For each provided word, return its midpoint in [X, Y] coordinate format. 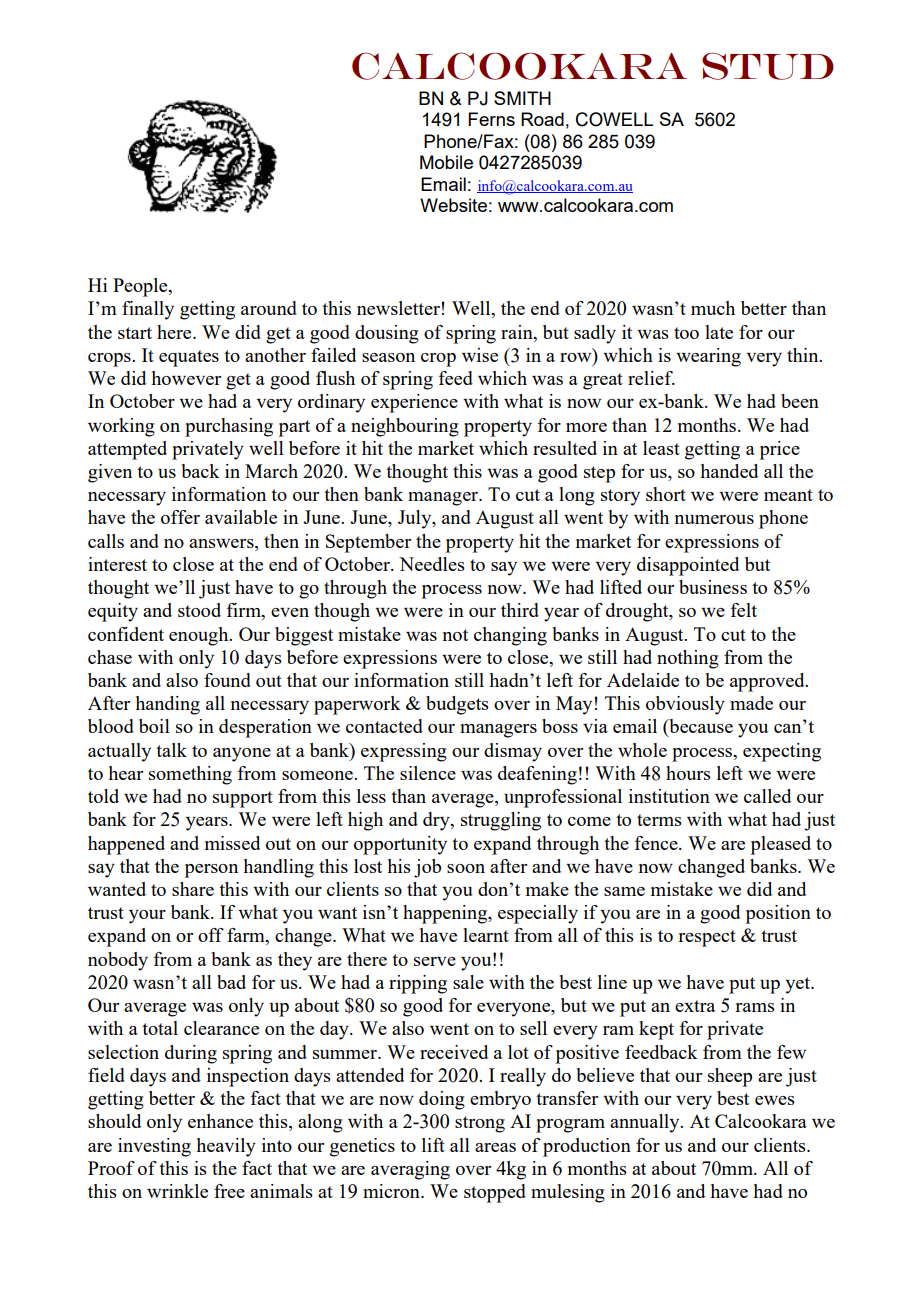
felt [744, 610]
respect [707, 938]
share [193, 889]
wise [480, 355]
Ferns [491, 119]
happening [446, 914]
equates [189, 358]
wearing [708, 357]
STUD [768, 66]
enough [200, 636]
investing [154, 1147]
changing [510, 636]
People [141, 287]
